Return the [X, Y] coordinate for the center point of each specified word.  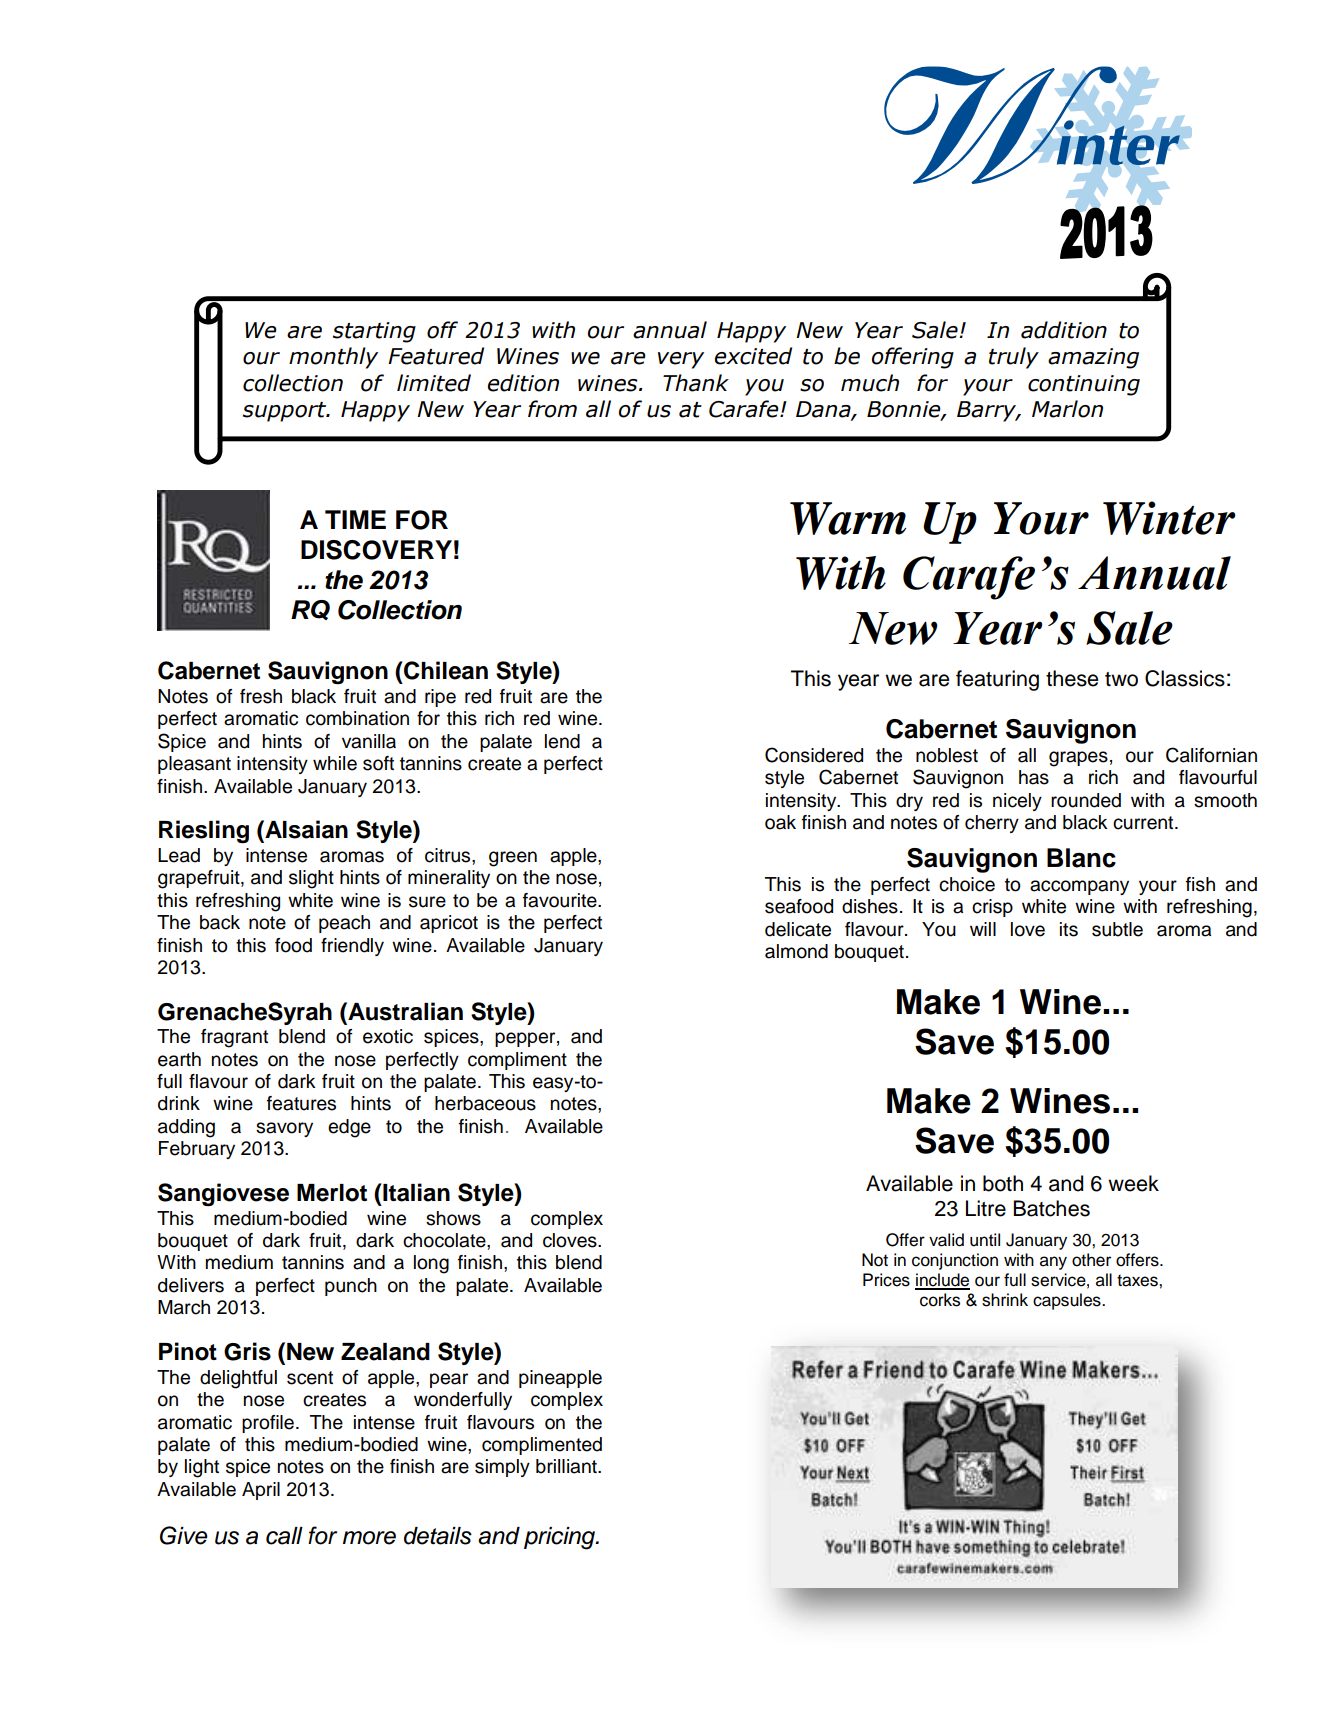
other [1091, 1260]
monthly [333, 358]
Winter [1169, 518]
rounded [1086, 800]
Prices [886, 1280]
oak [780, 822]
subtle [1117, 929]
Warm [848, 518]
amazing [1093, 358]
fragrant [234, 1038]
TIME [355, 519]
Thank [696, 383]
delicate [798, 929]
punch [351, 1287]
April [261, 1491]
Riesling [204, 831]
